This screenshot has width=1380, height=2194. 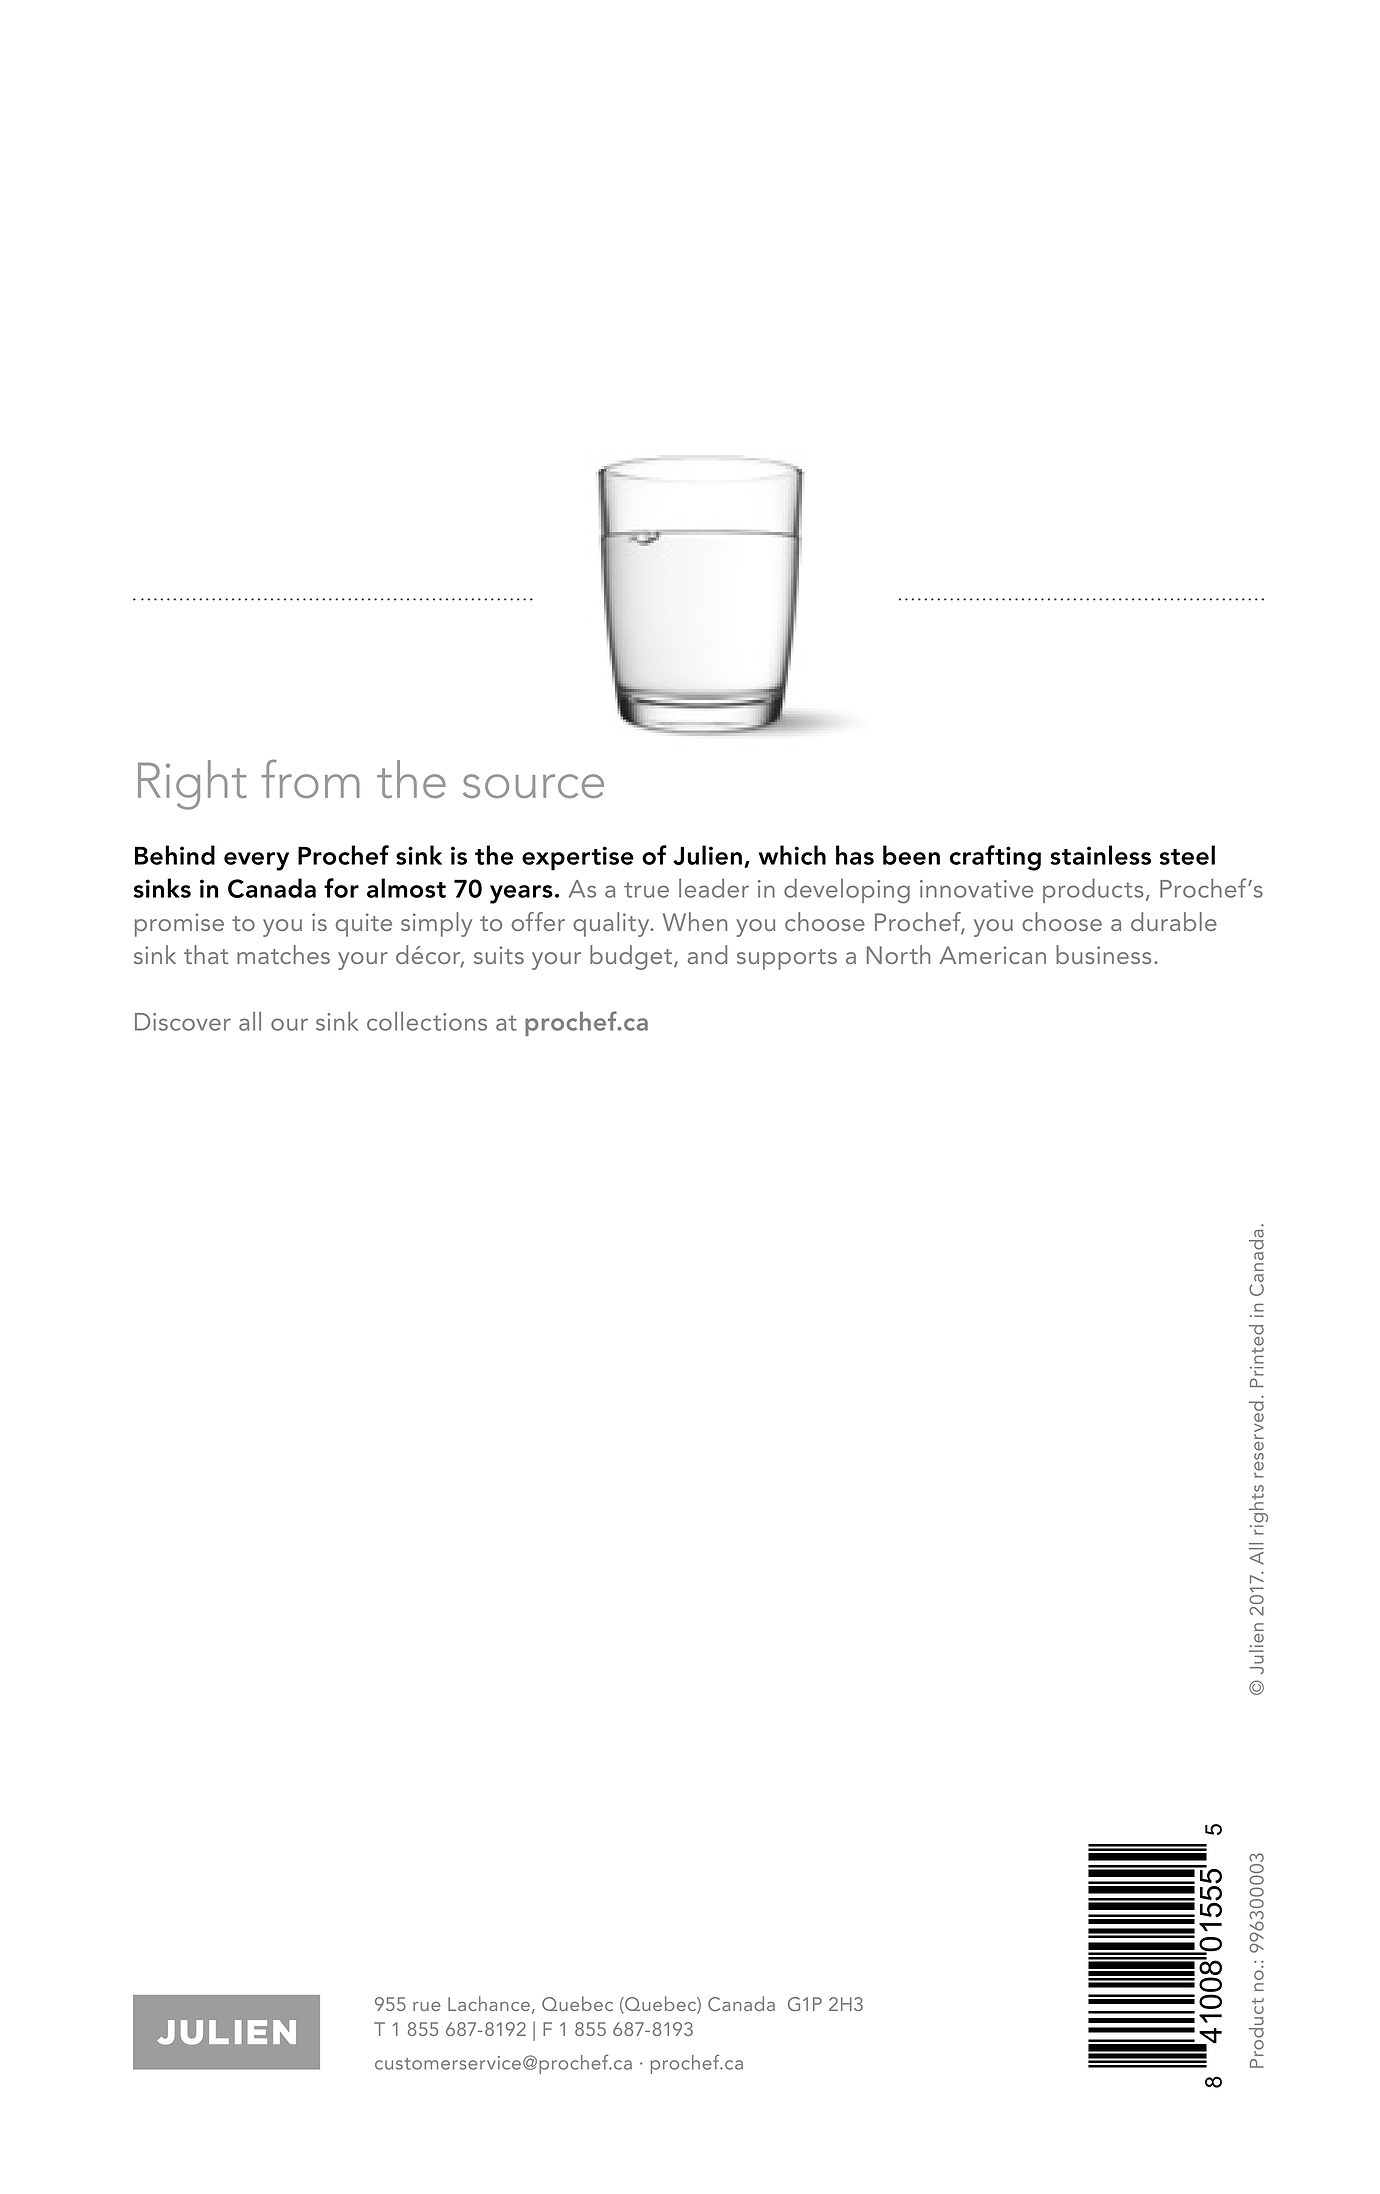 What do you see at coordinates (341, 888) in the screenshot?
I see `for` at bounding box center [341, 888].
